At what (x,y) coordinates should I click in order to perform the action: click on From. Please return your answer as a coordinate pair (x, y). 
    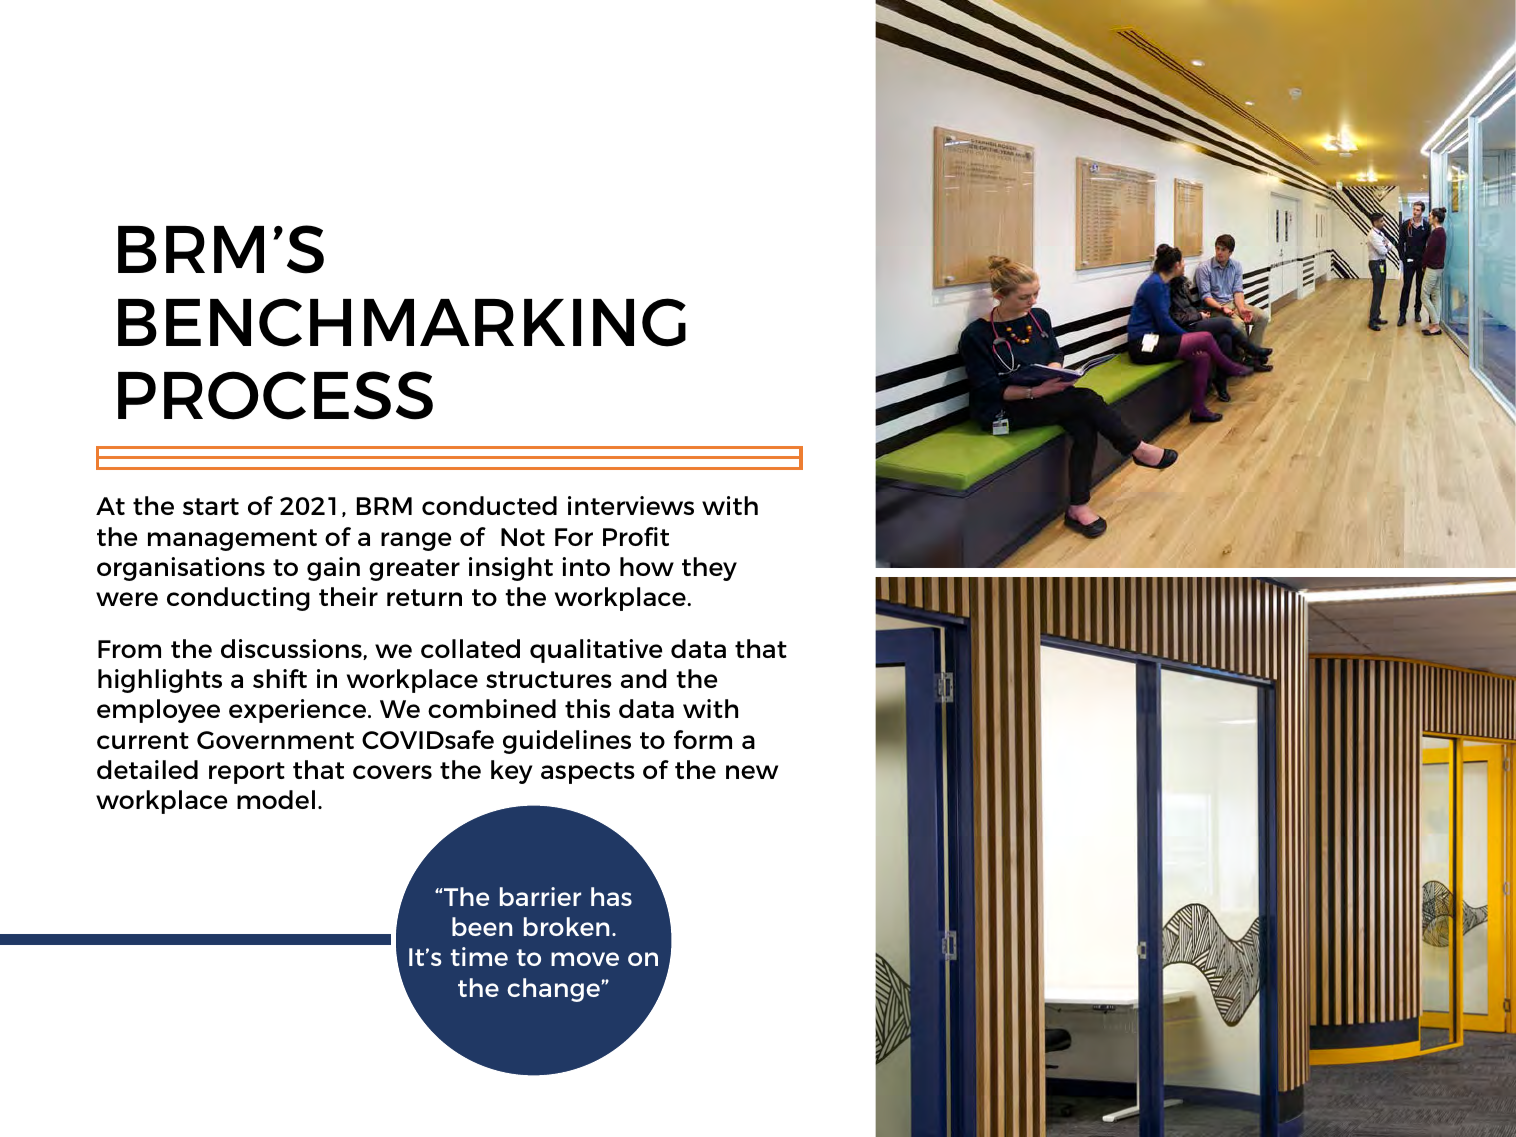
    Looking at the image, I should click on (129, 649).
